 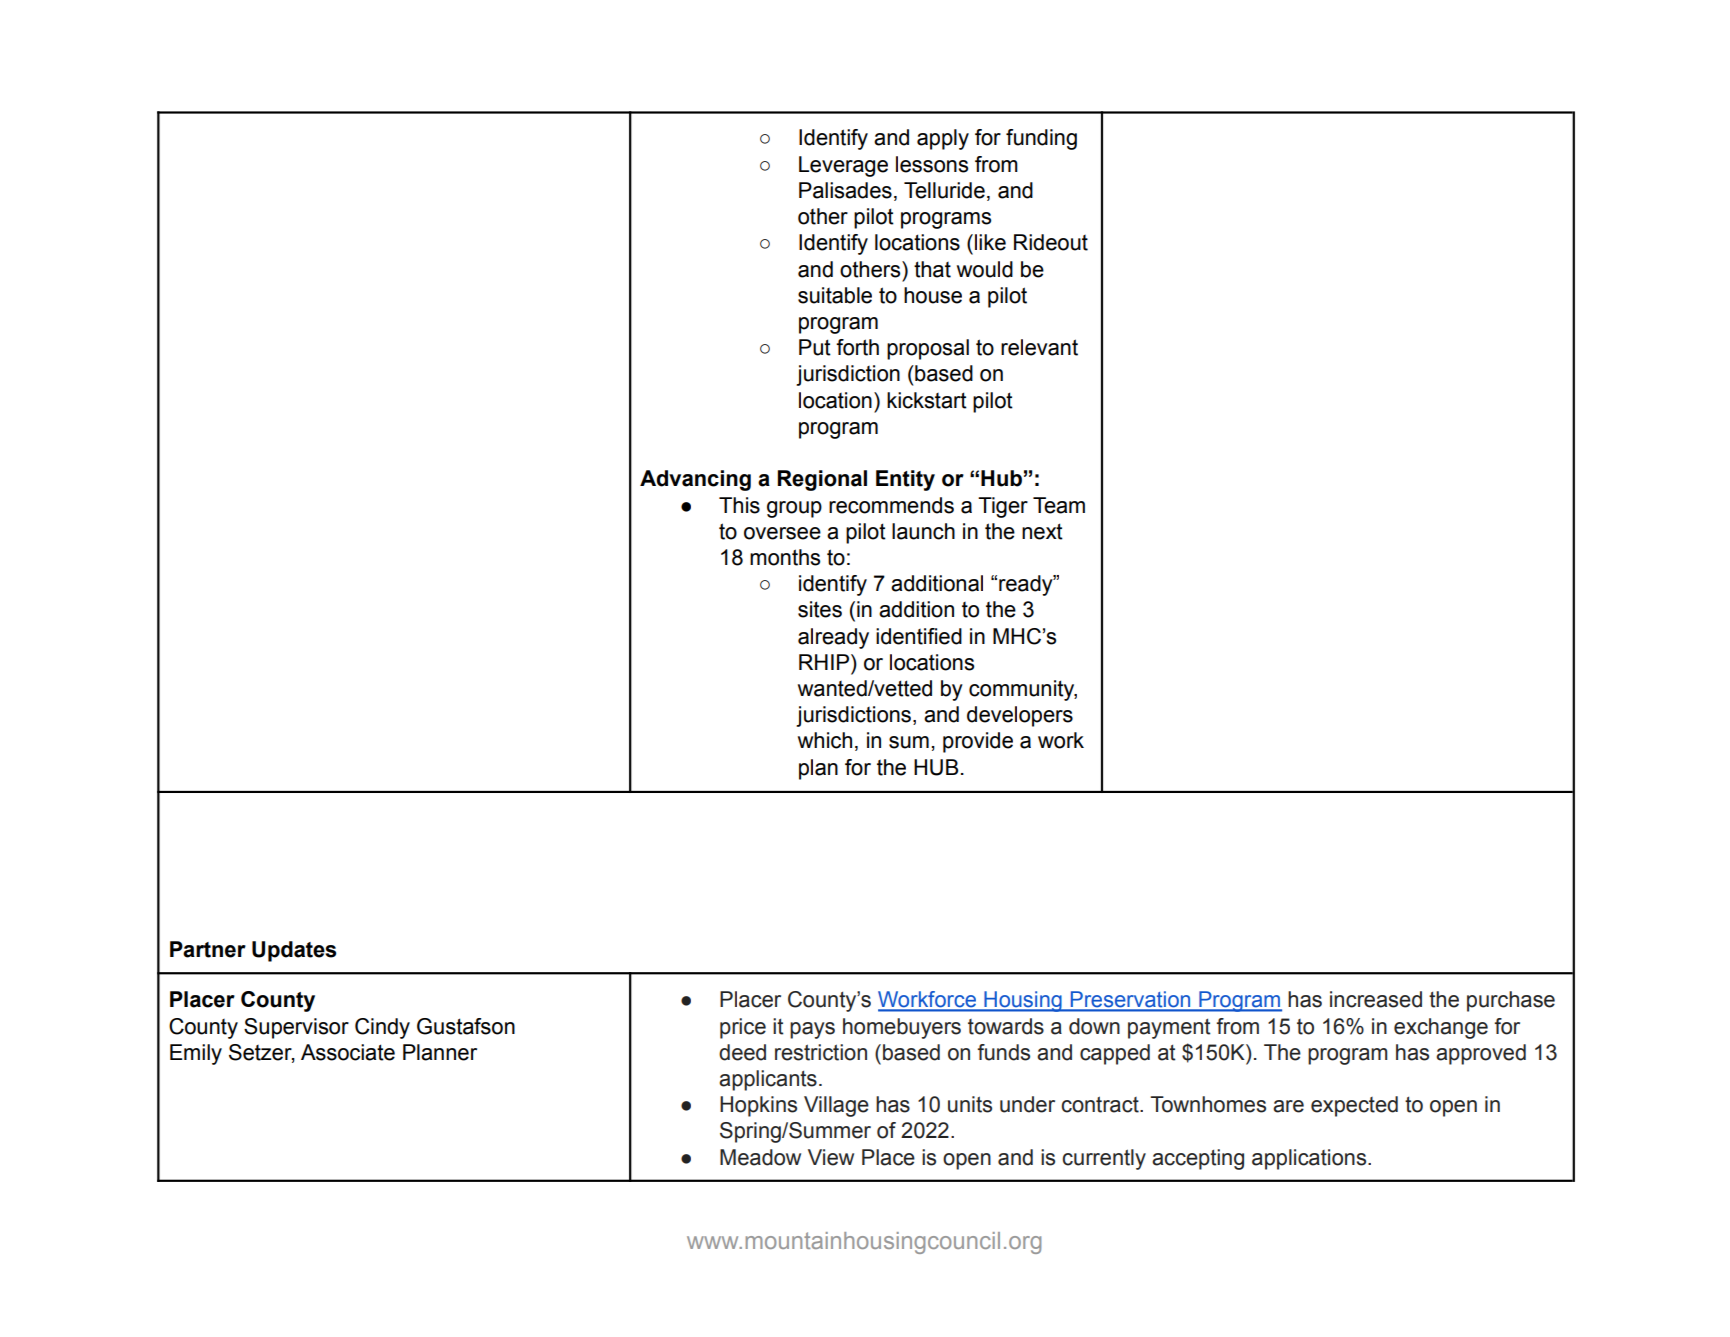 I want to click on funding, so click(x=1041, y=139).
